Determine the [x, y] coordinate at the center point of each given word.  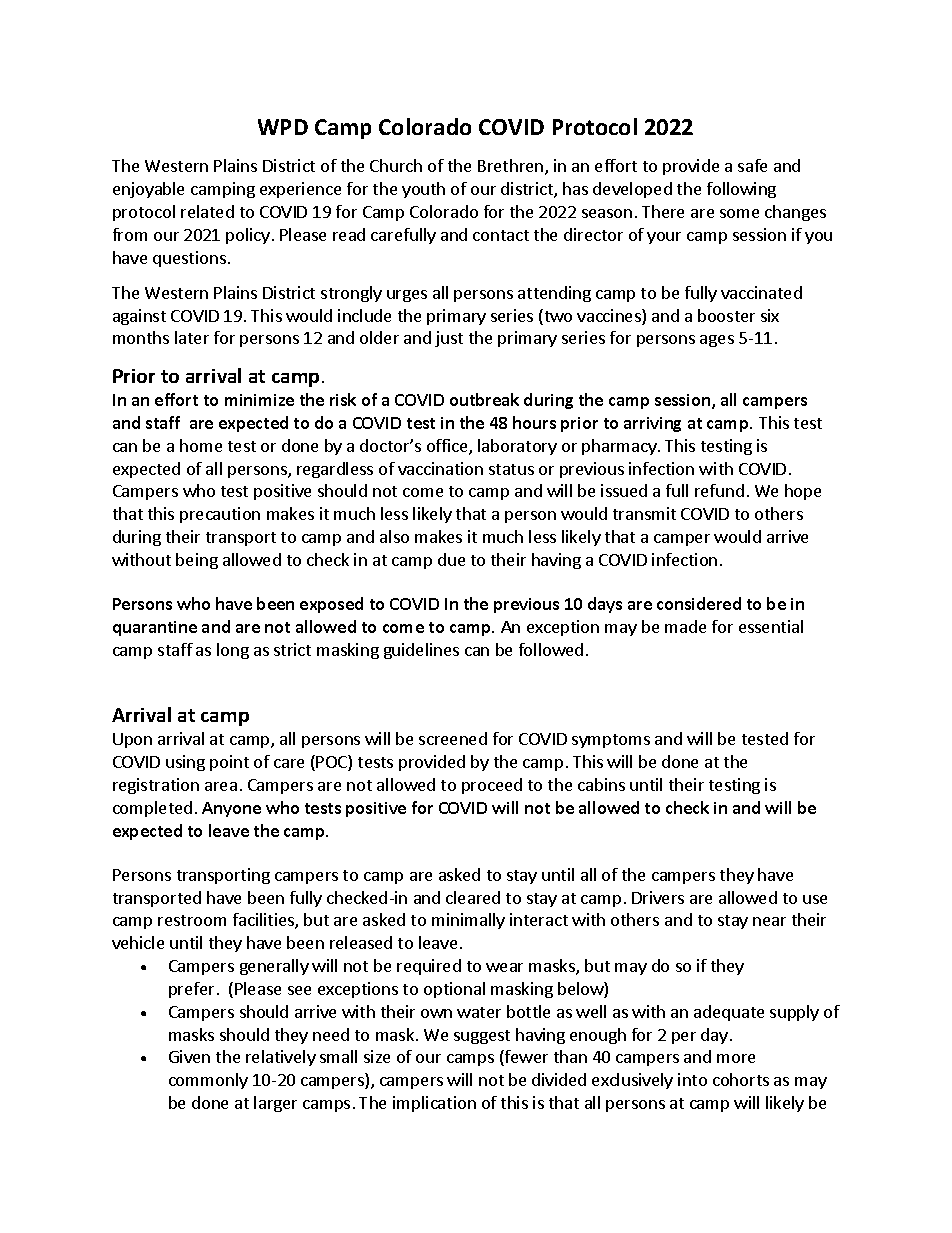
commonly [208, 1081]
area [221, 786]
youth [423, 190]
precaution [220, 515]
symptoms [611, 741]
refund [719, 490]
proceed [492, 786]
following [741, 190]
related [207, 211]
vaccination [440, 468]
